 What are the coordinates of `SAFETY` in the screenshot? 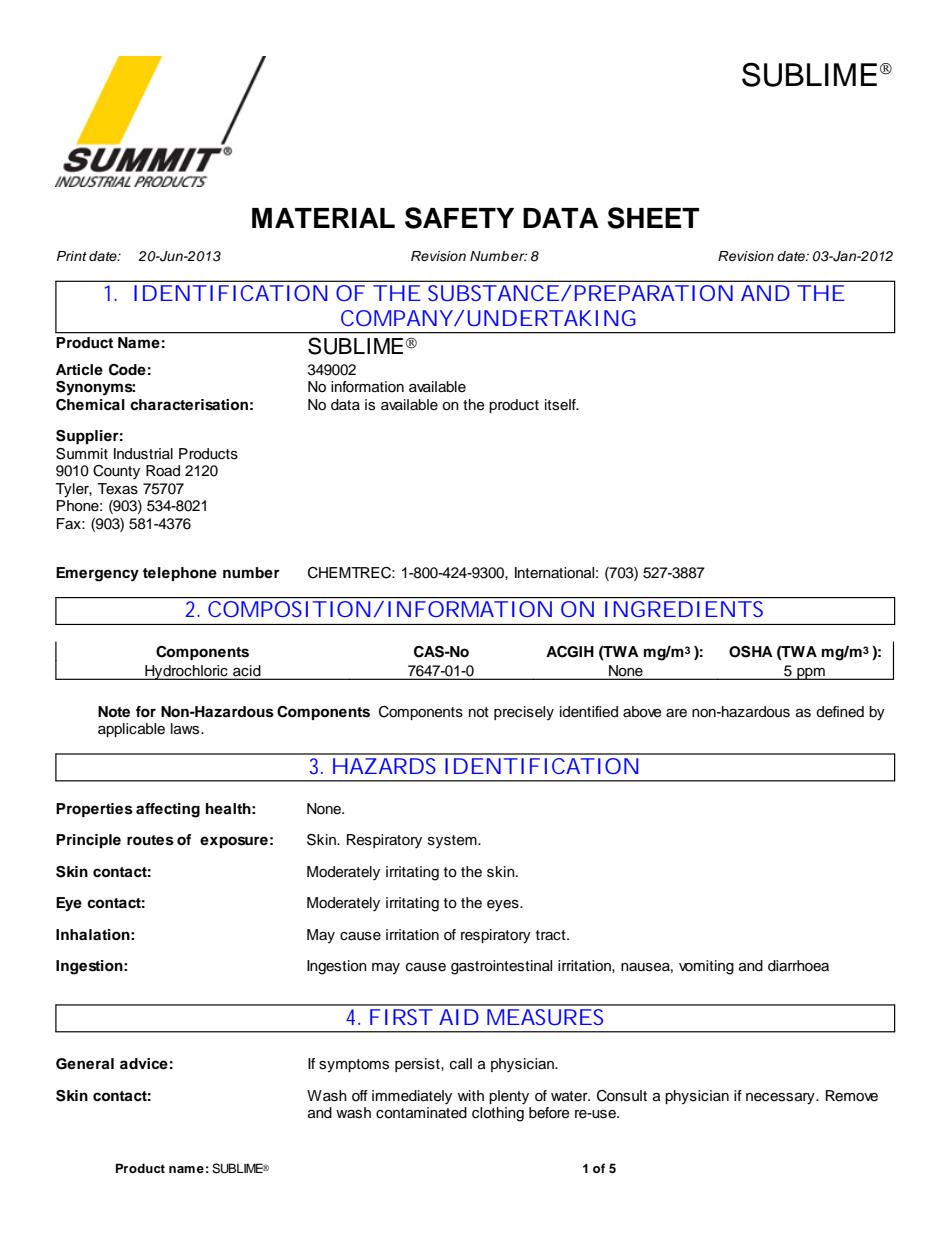 It's located at (459, 218).
